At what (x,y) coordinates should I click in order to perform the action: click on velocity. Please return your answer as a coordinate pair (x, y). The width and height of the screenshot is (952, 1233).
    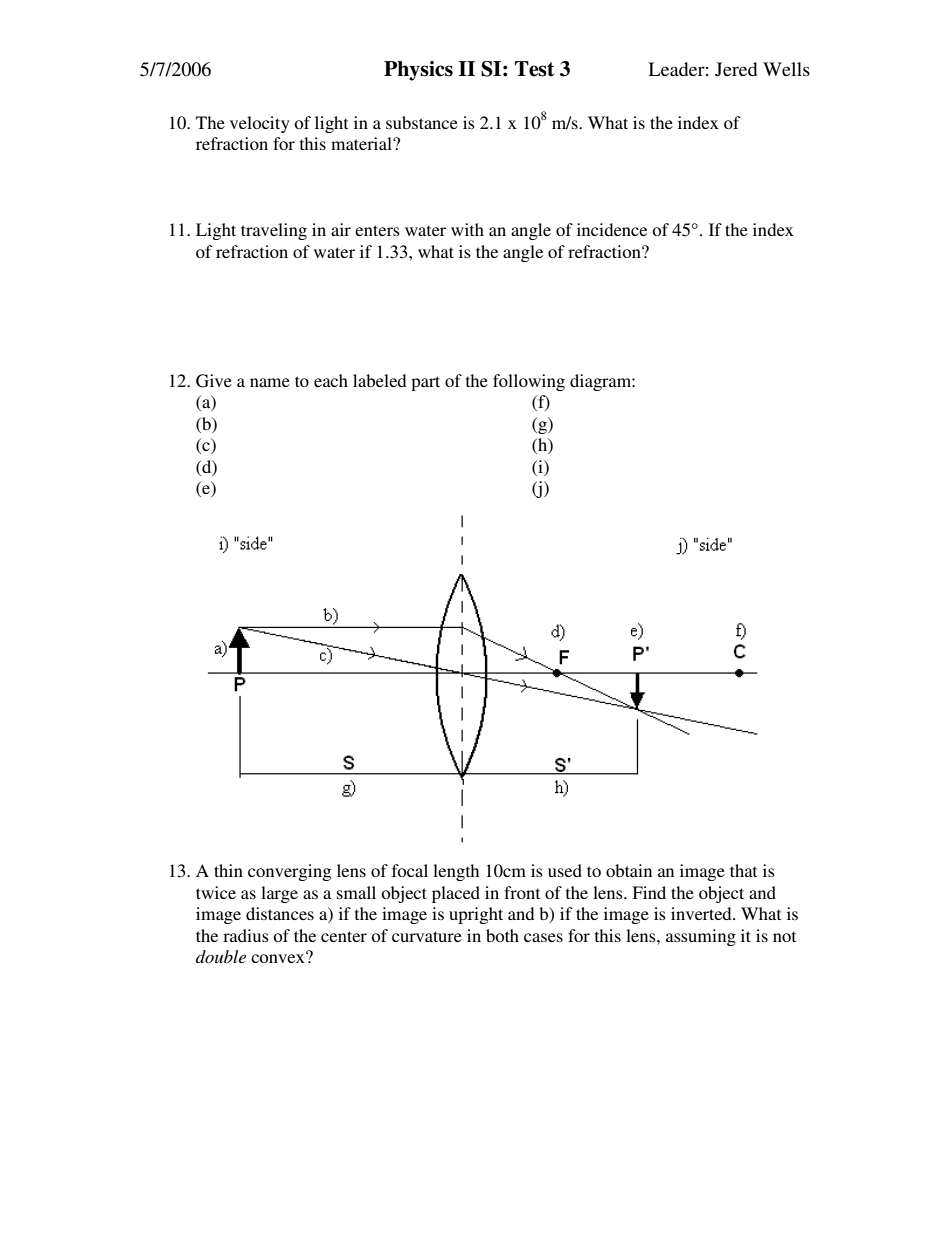
    Looking at the image, I should click on (260, 124).
